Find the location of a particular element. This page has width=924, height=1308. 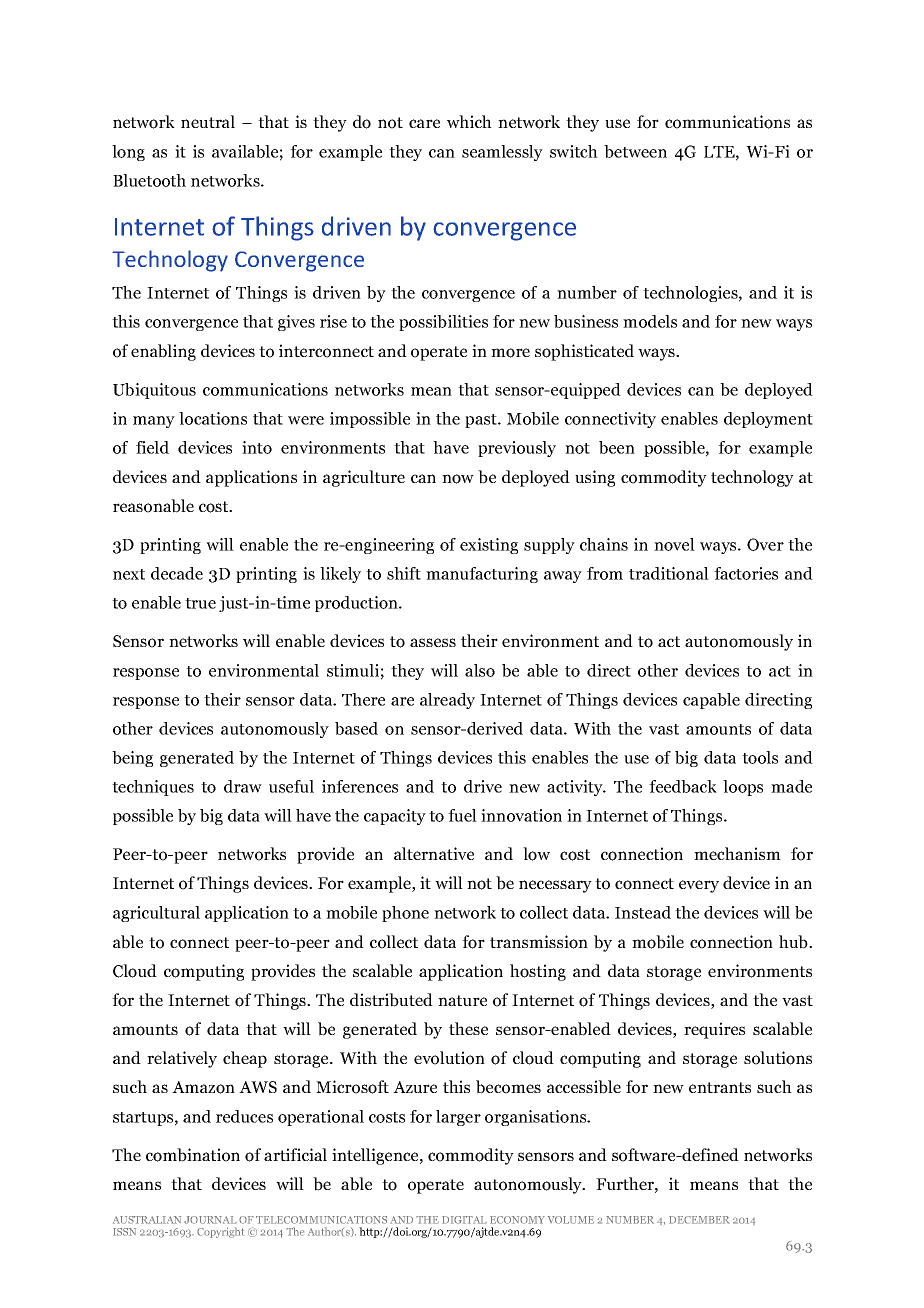

neutral is located at coordinates (208, 121).
